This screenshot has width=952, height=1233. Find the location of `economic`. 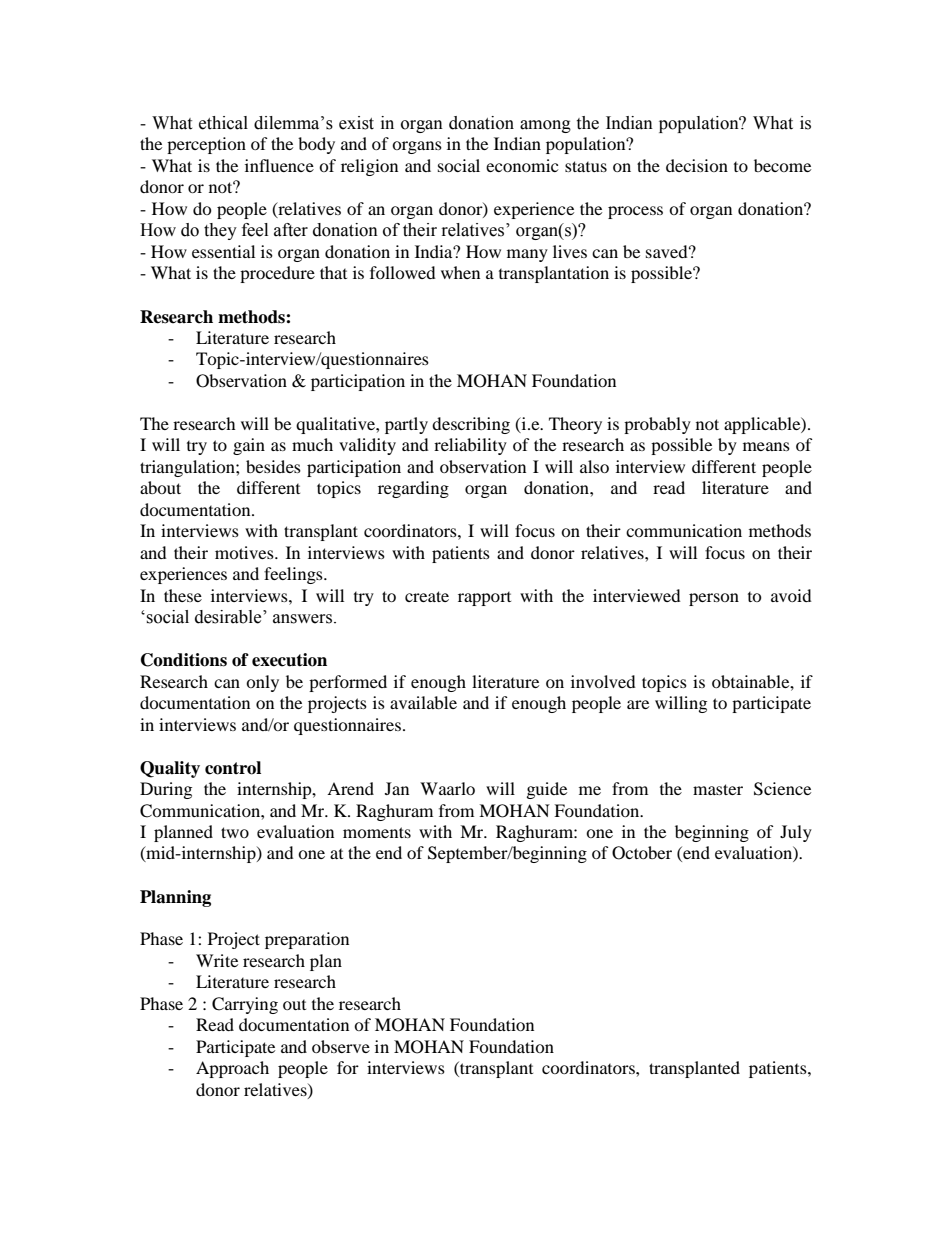

economic is located at coordinates (522, 165).
